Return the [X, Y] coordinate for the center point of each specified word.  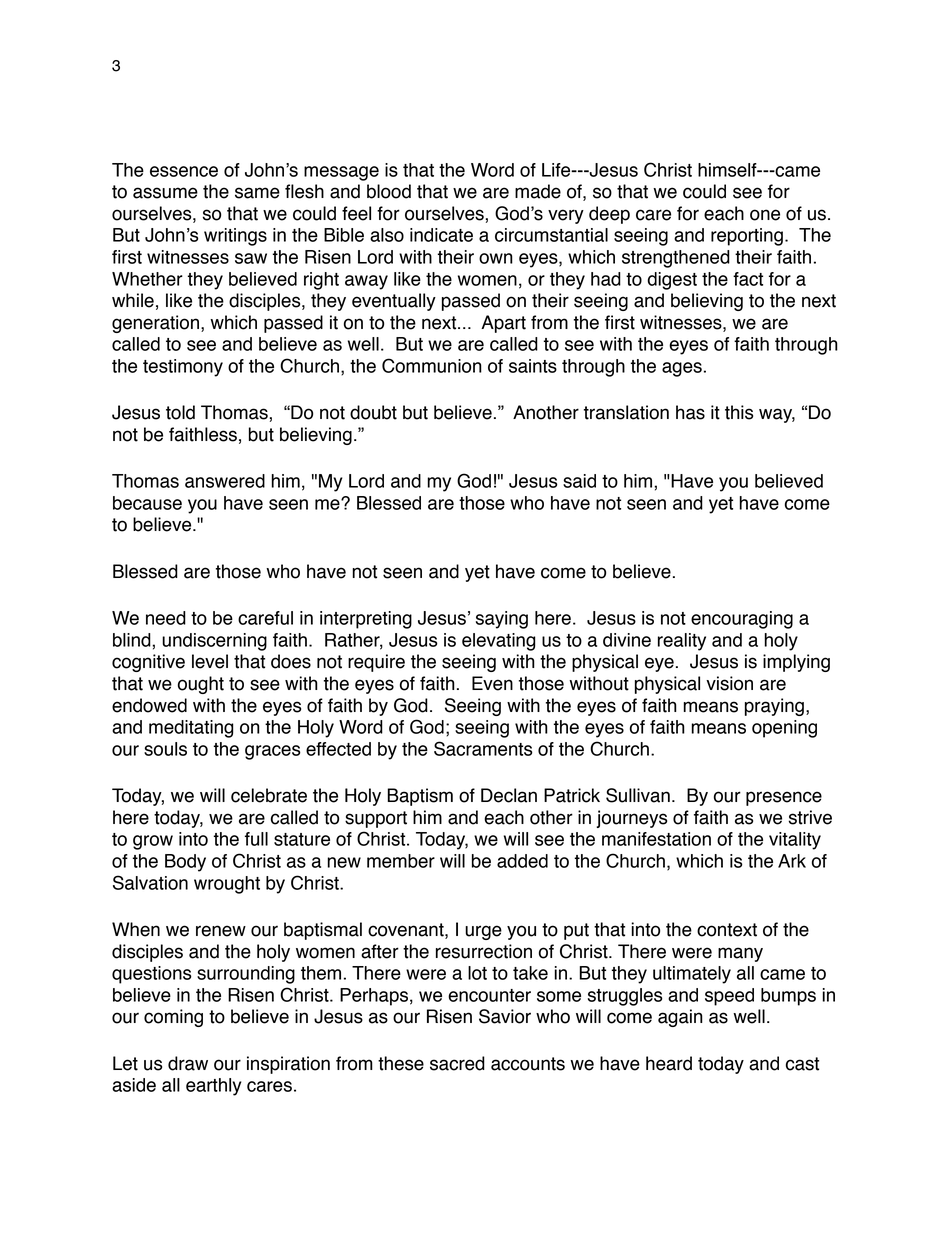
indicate [441, 235]
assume [165, 193]
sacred [457, 1063]
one [765, 215]
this [739, 412]
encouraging [742, 620]
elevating [499, 642]
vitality [795, 841]
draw [188, 1063]
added [522, 861]
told [180, 412]
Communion [432, 365]
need [166, 618]
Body [185, 863]
